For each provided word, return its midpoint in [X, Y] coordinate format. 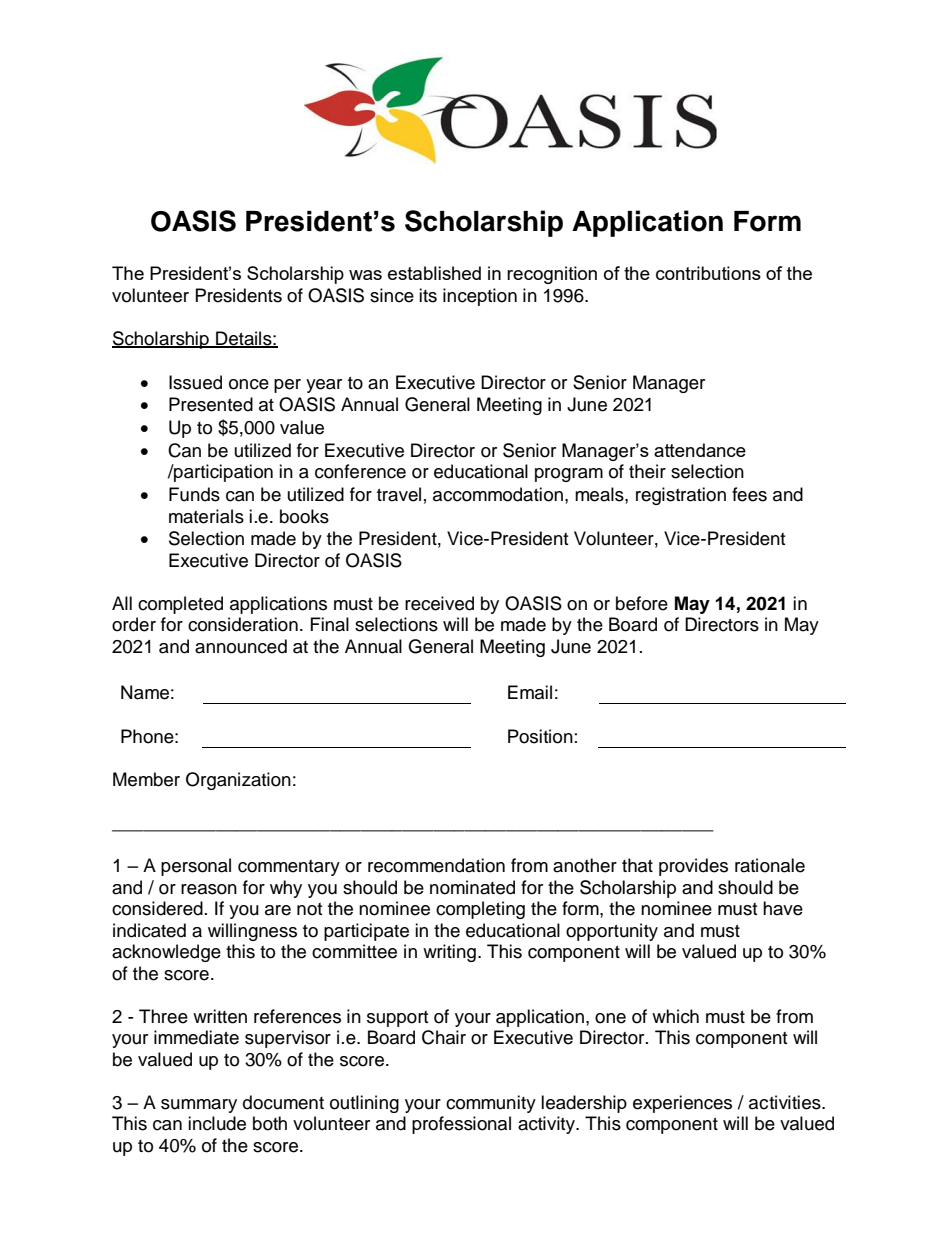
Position [540, 736]
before [642, 603]
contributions [708, 273]
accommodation [498, 494]
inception [480, 297]
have [783, 908]
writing [449, 953]
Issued [195, 382]
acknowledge [166, 953]
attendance [700, 450]
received [439, 603]
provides [693, 867]
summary [199, 1106]
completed [180, 605]
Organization [238, 781]
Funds [194, 494]
